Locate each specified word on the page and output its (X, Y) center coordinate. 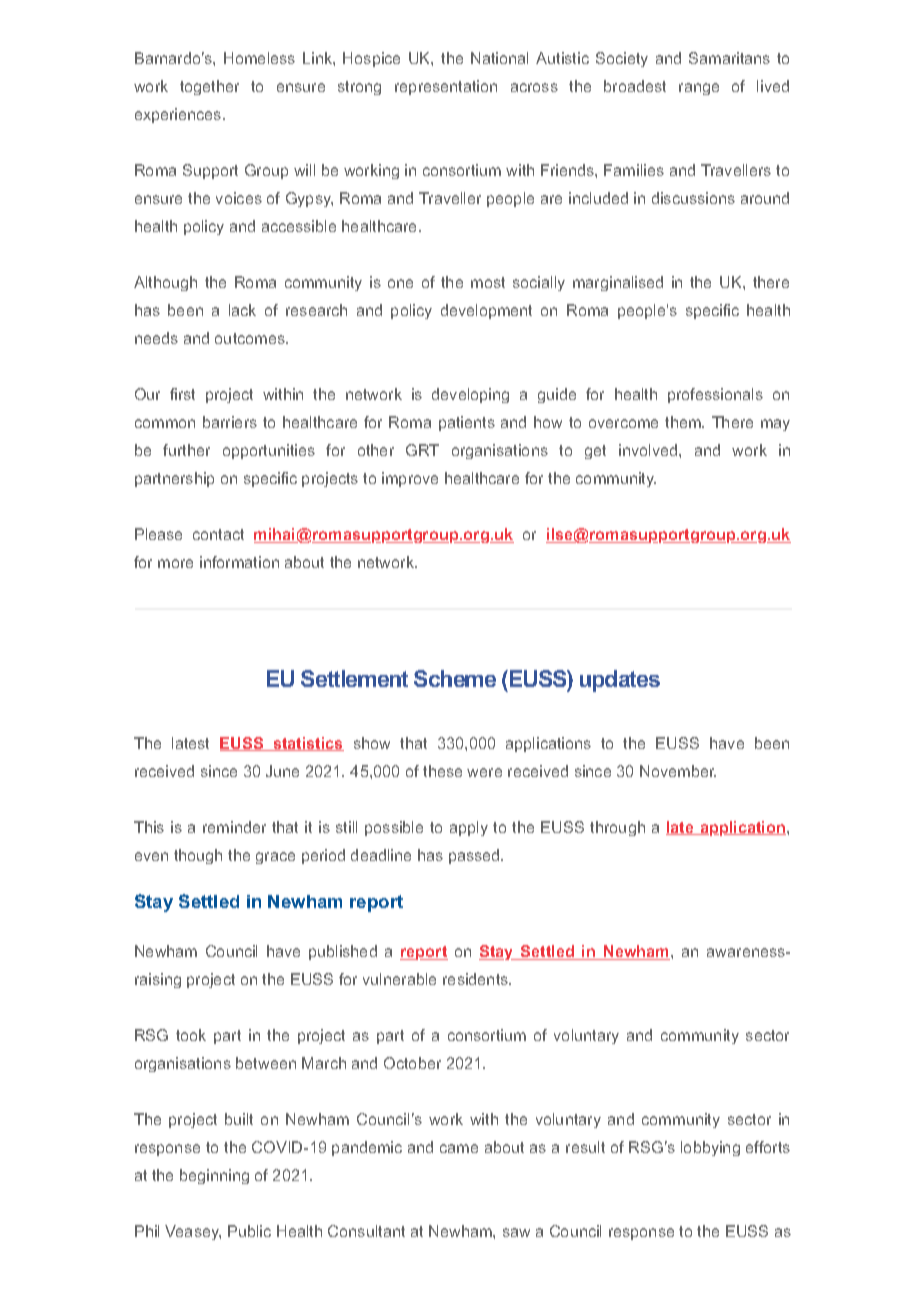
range (699, 89)
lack (242, 310)
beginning (214, 1176)
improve (410, 479)
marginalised (618, 283)
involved (649, 450)
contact (218, 534)
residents (476, 979)
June (282, 771)
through (617, 828)
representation (446, 87)
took (191, 1035)
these (442, 771)
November (678, 771)
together (209, 87)
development (486, 311)
